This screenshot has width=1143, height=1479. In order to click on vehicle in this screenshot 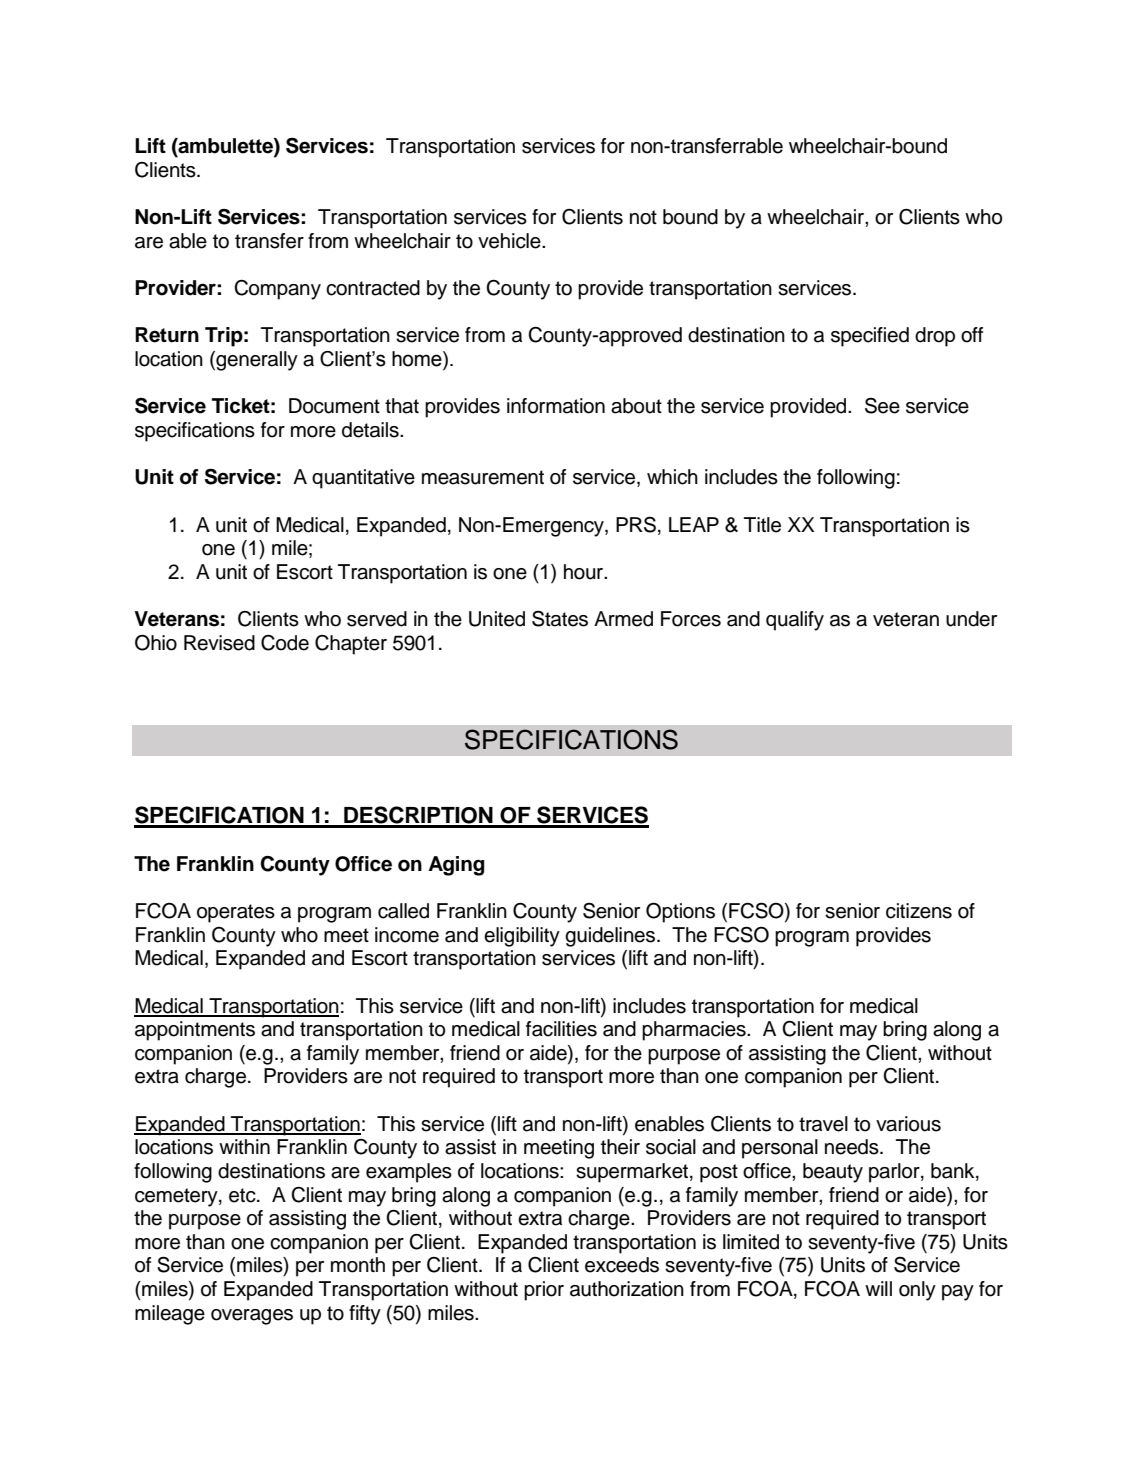, I will do `click(510, 241)`.
